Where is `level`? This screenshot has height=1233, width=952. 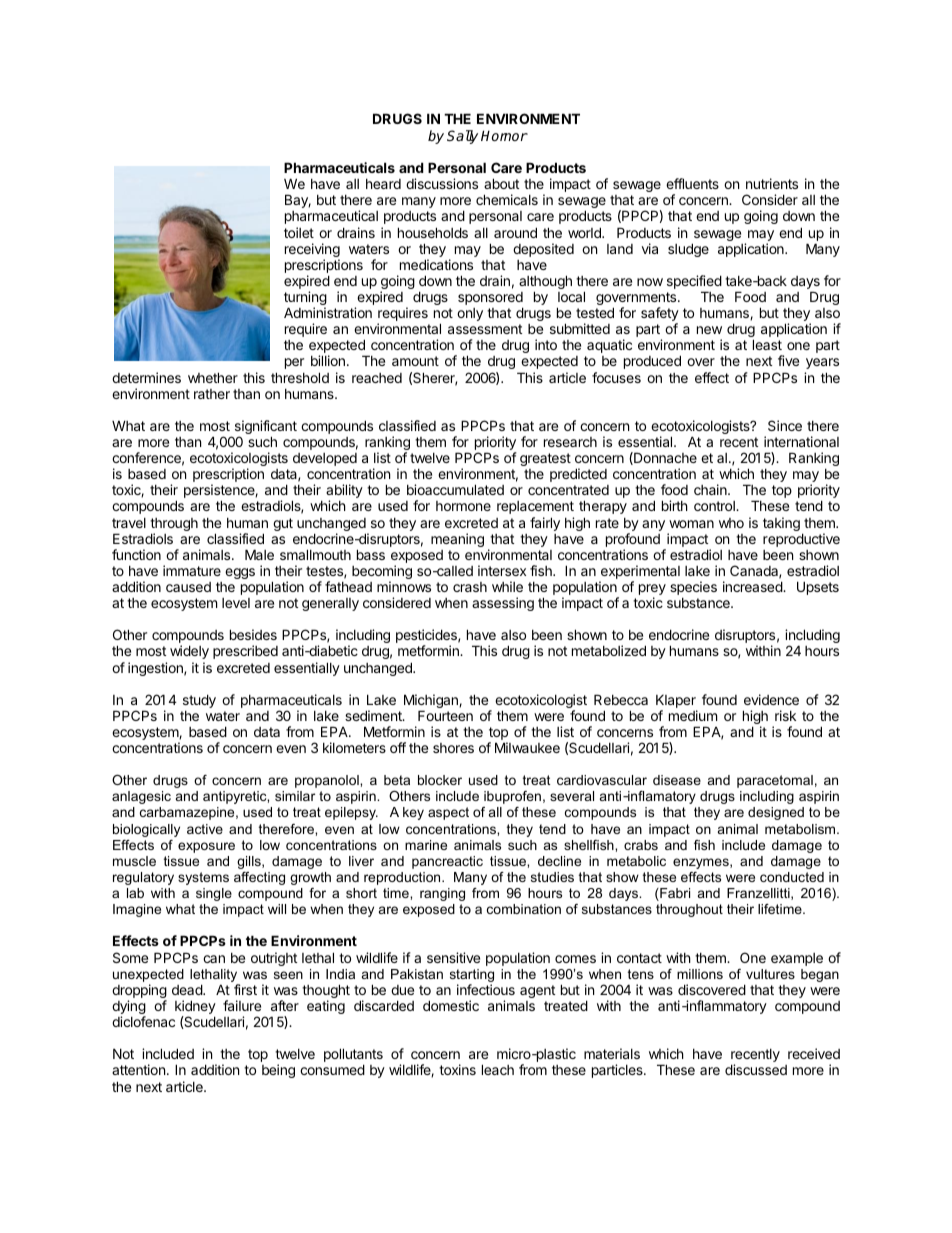
level is located at coordinates (236, 603).
